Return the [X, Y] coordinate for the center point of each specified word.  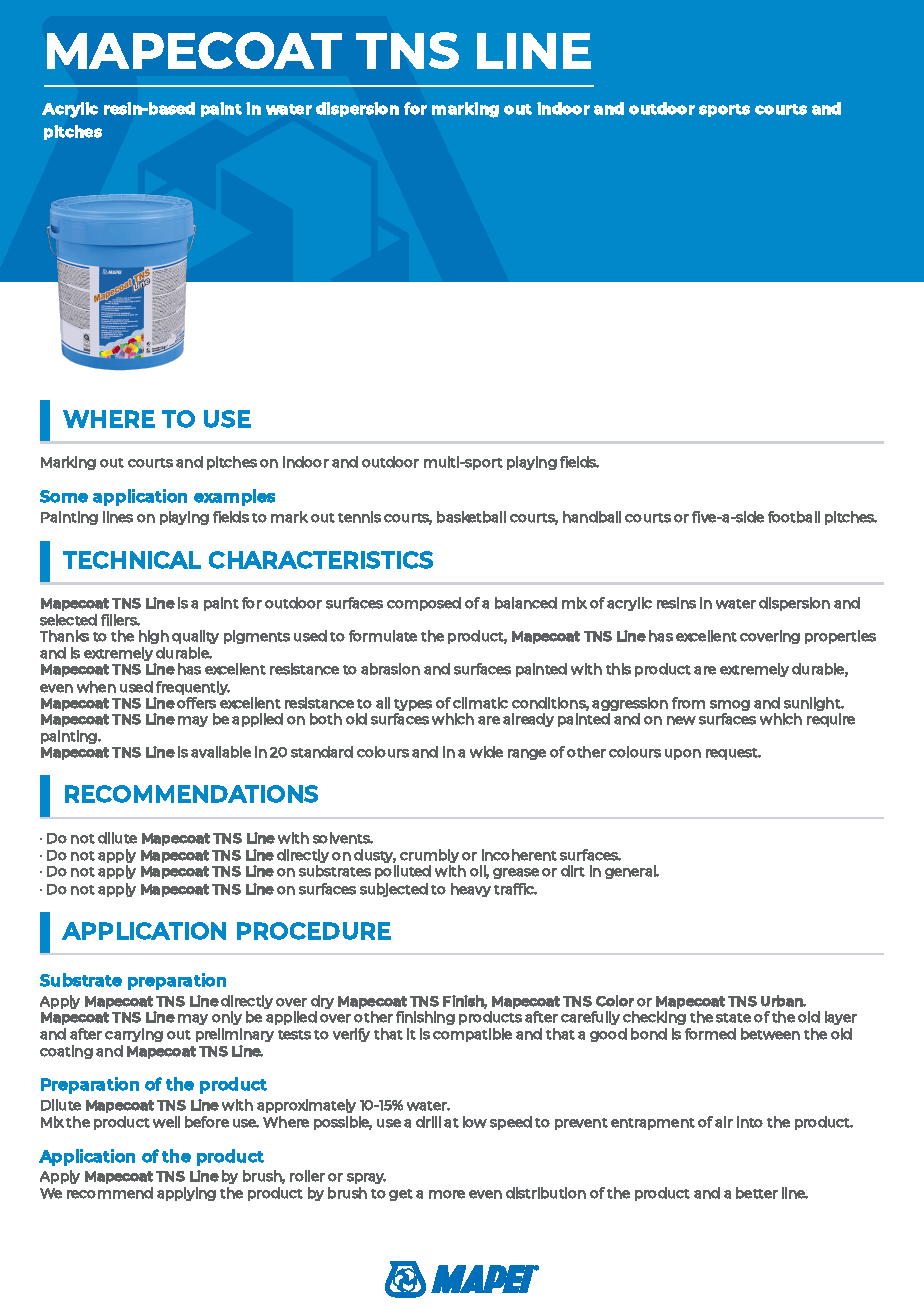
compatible [472, 1035]
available [221, 752]
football [794, 517]
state [733, 1018]
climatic [480, 703]
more [447, 1194]
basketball [471, 517]
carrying [134, 1035]
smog [730, 705]
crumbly [430, 857]
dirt [573, 871]
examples [234, 497]
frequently [193, 688]
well [166, 1122]
